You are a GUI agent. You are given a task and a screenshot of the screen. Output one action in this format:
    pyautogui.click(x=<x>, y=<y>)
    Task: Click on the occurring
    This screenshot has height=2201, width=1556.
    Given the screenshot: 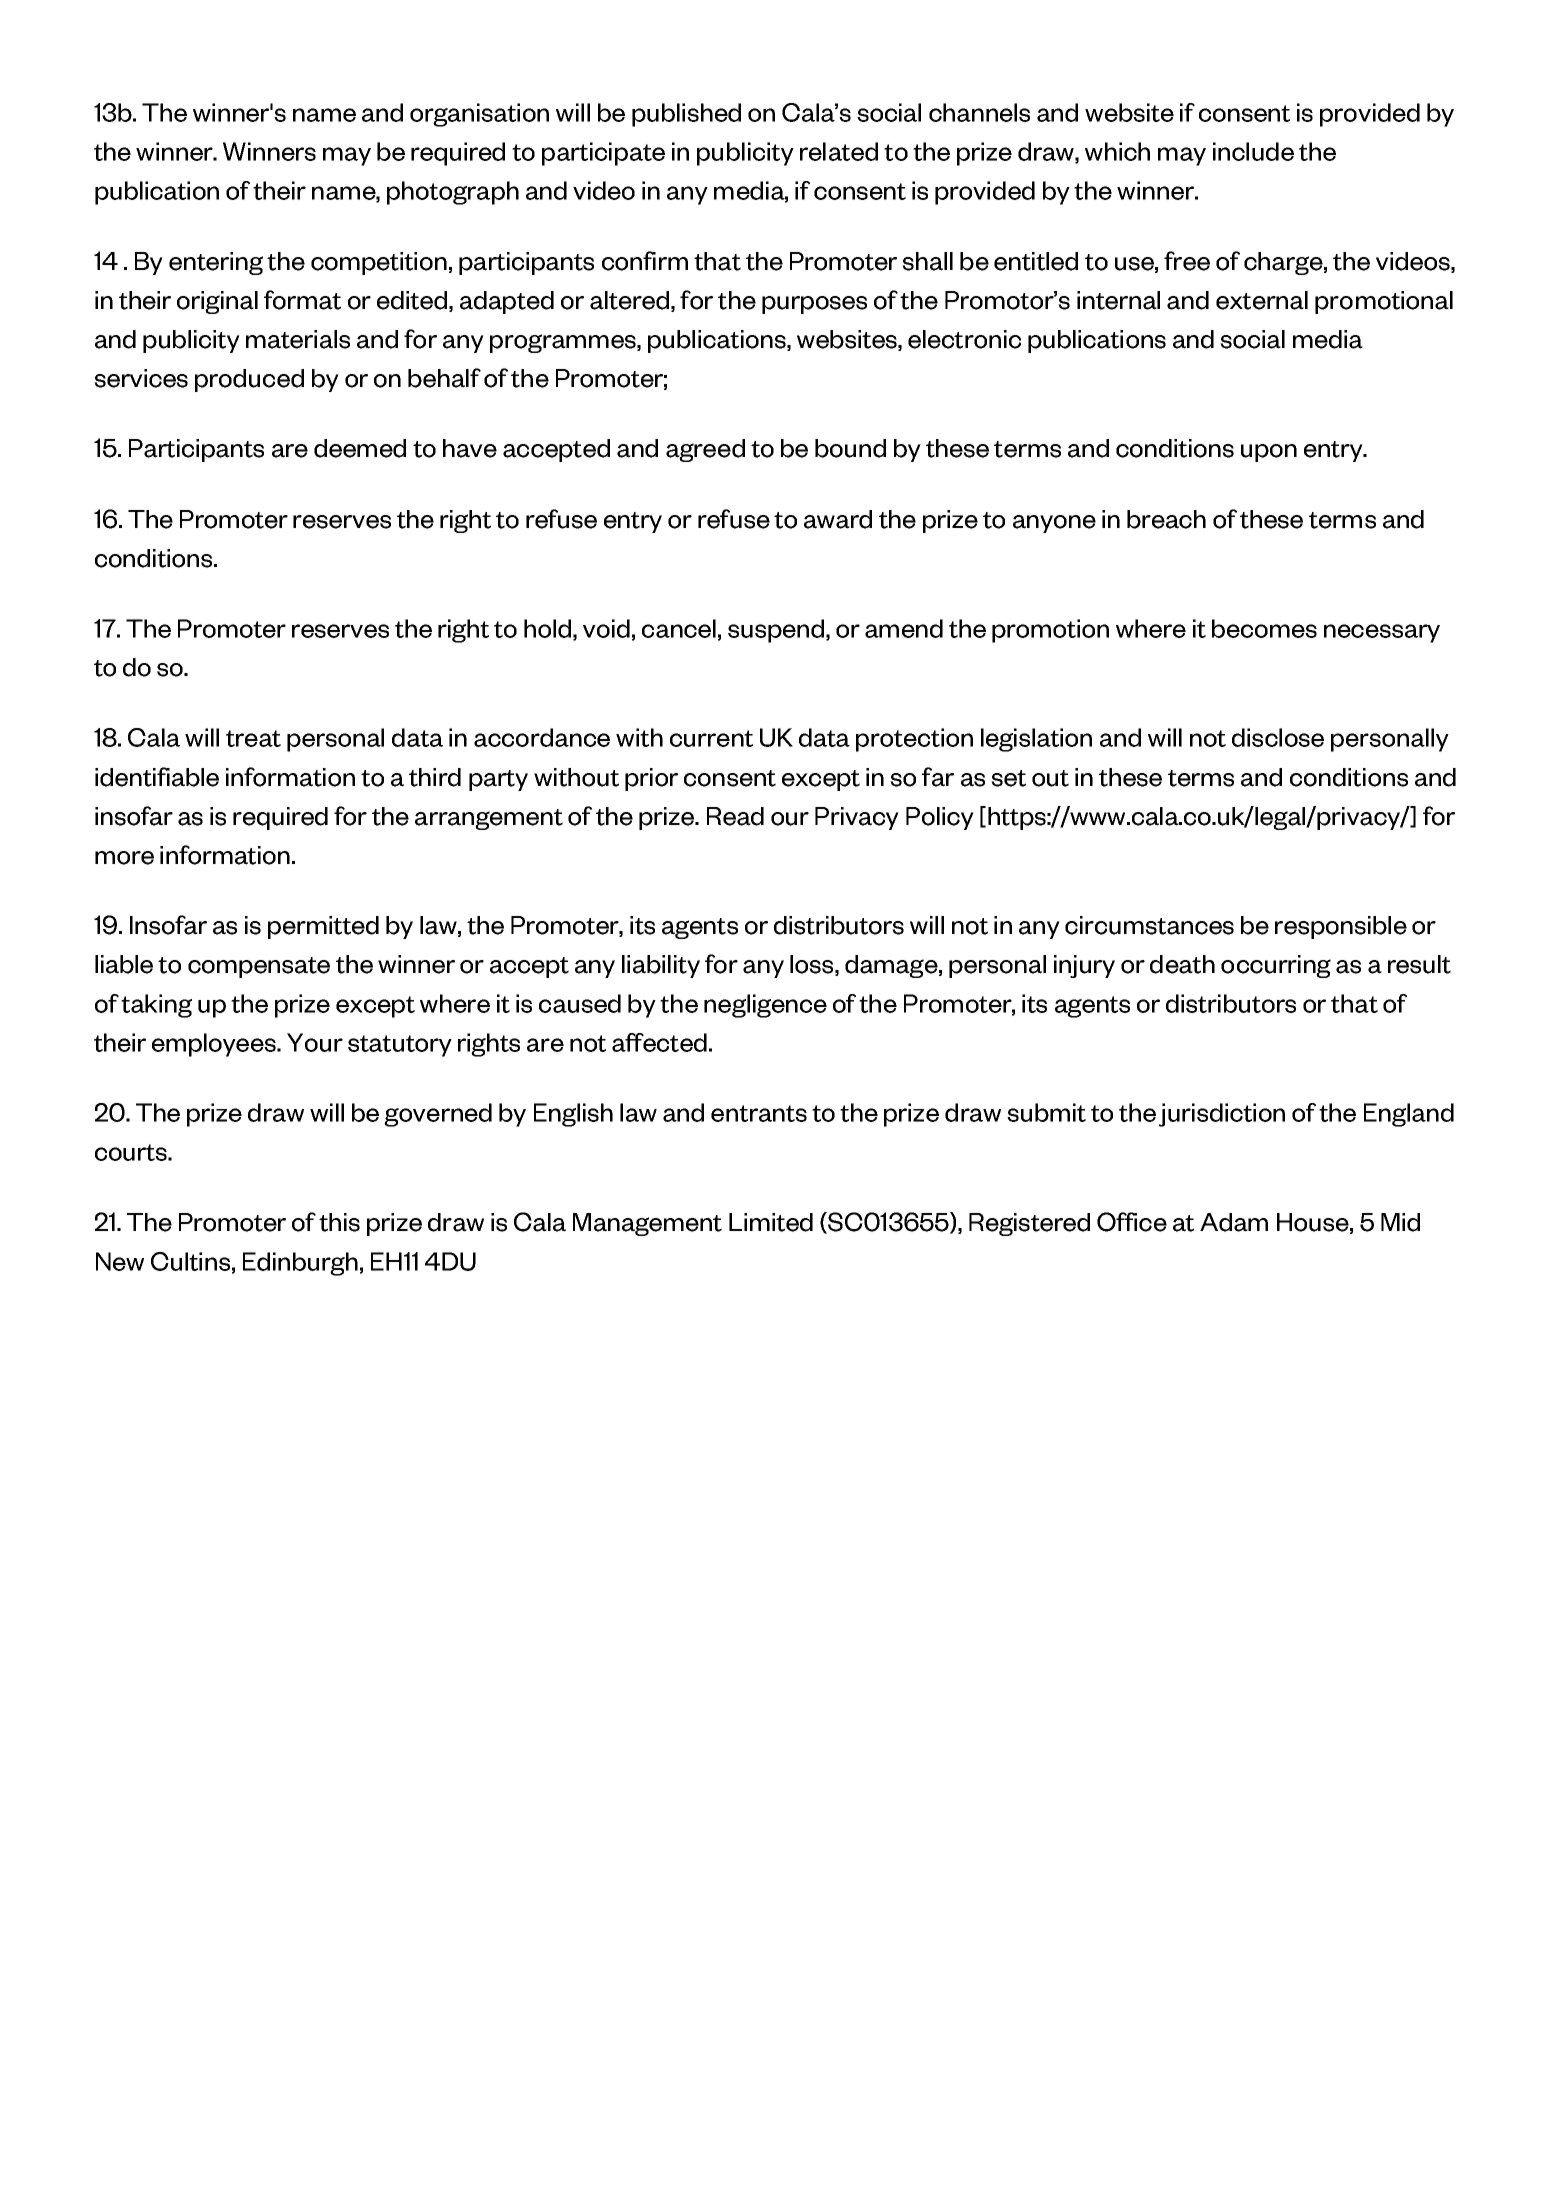 What is the action you would take?
    pyautogui.click(x=1276, y=966)
